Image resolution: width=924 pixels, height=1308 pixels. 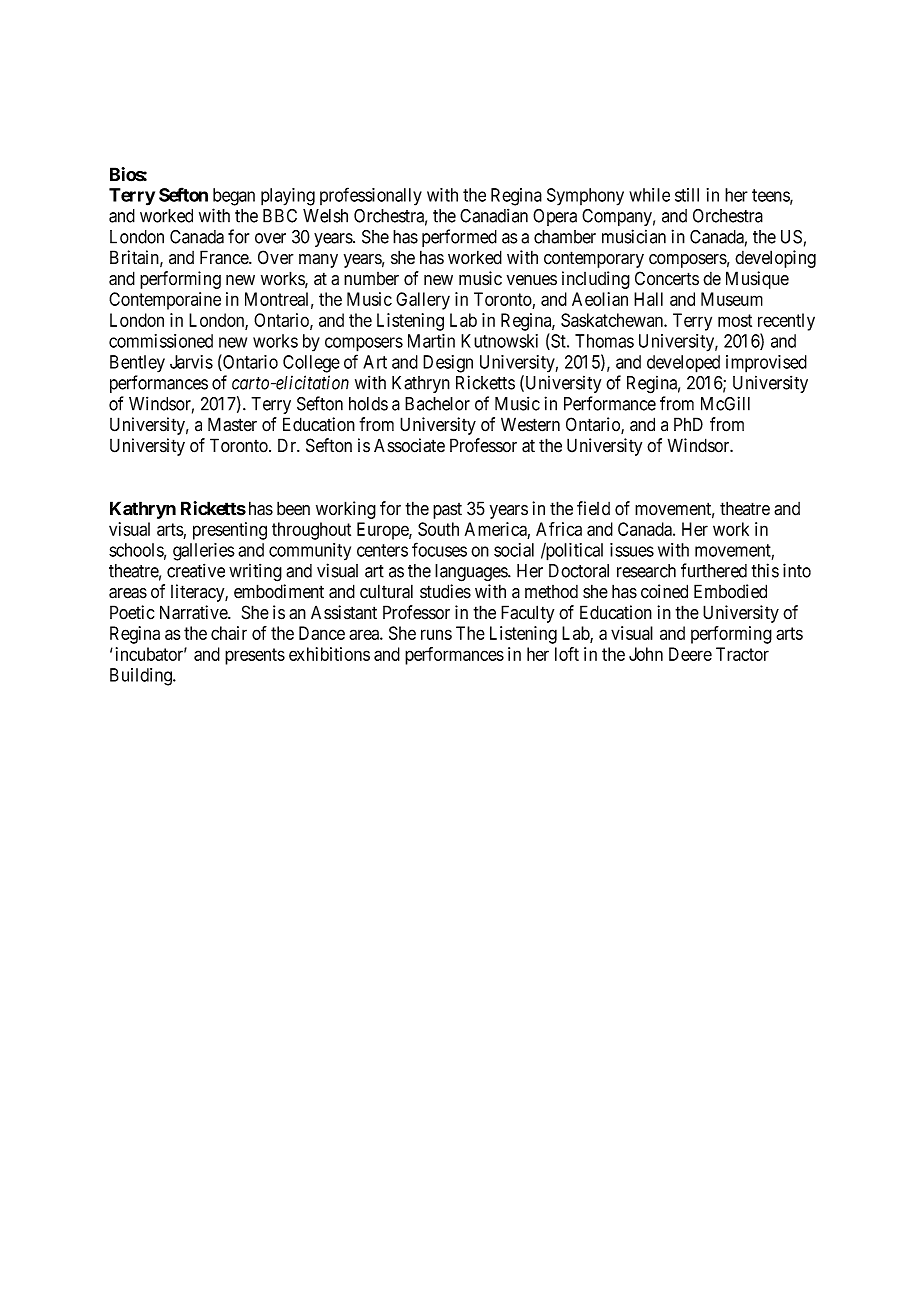 I want to click on been, so click(x=293, y=508).
